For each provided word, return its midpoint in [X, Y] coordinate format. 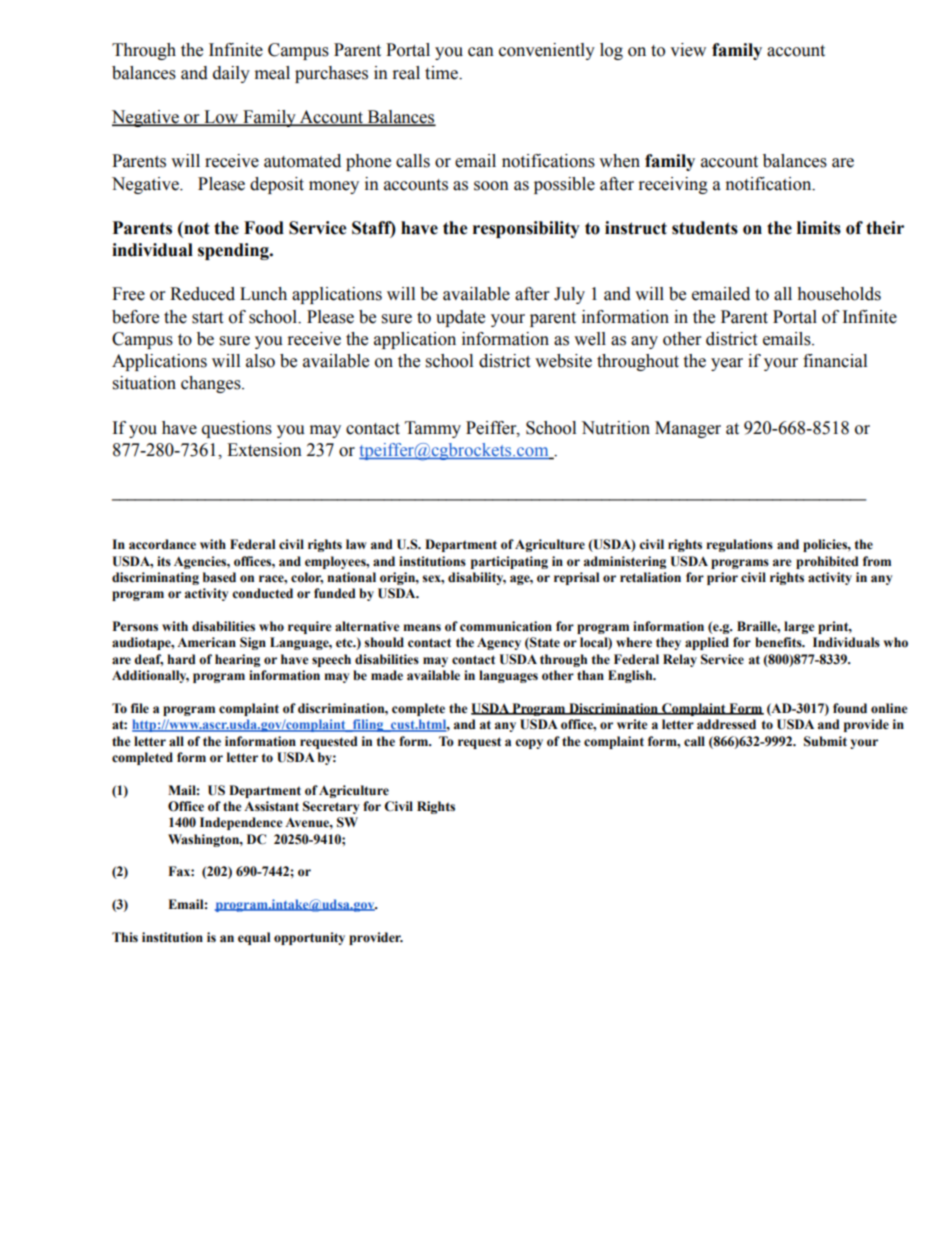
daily [231, 74]
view [688, 50]
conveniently [547, 51]
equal [254, 938]
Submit [825, 741]
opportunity [309, 938]
